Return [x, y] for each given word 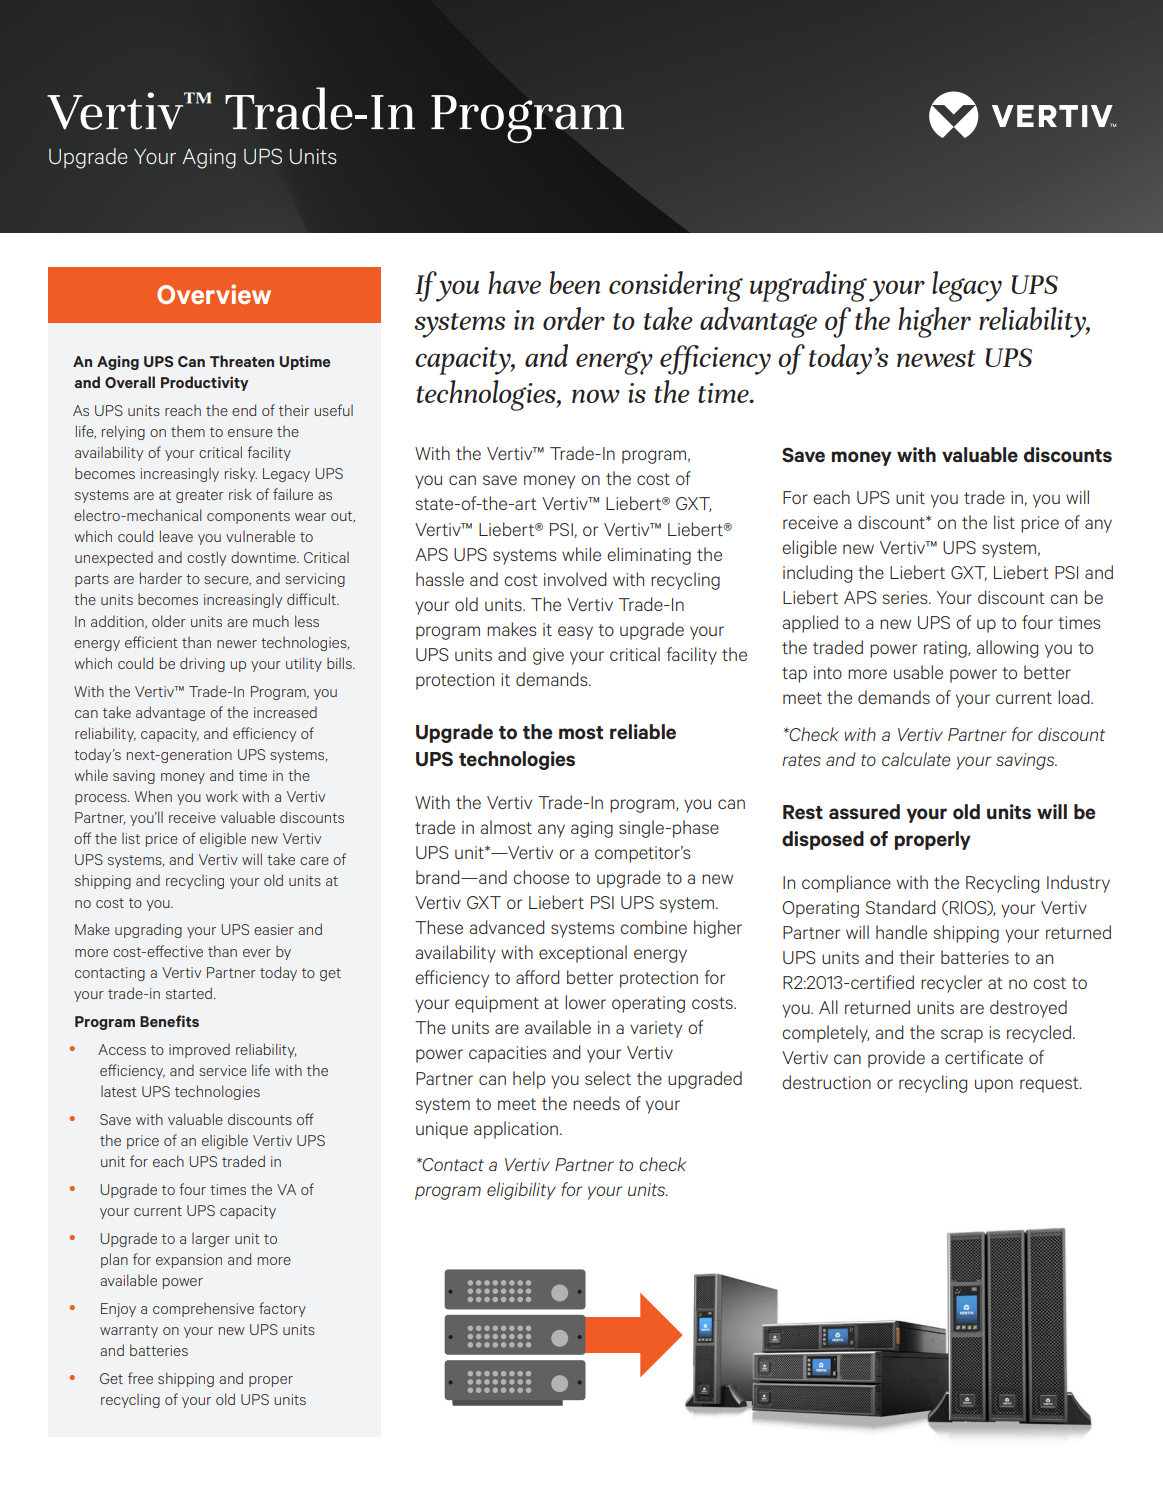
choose [541, 877]
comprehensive [203, 1310]
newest [936, 358]
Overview [214, 294]
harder [161, 578]
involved [575, 579]
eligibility [521, 1191]
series [906, 597]
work [222, 796]
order [574, 318]
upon [994, 1086]
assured [864, 812]
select [608, 1078]
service [223, 1070]
